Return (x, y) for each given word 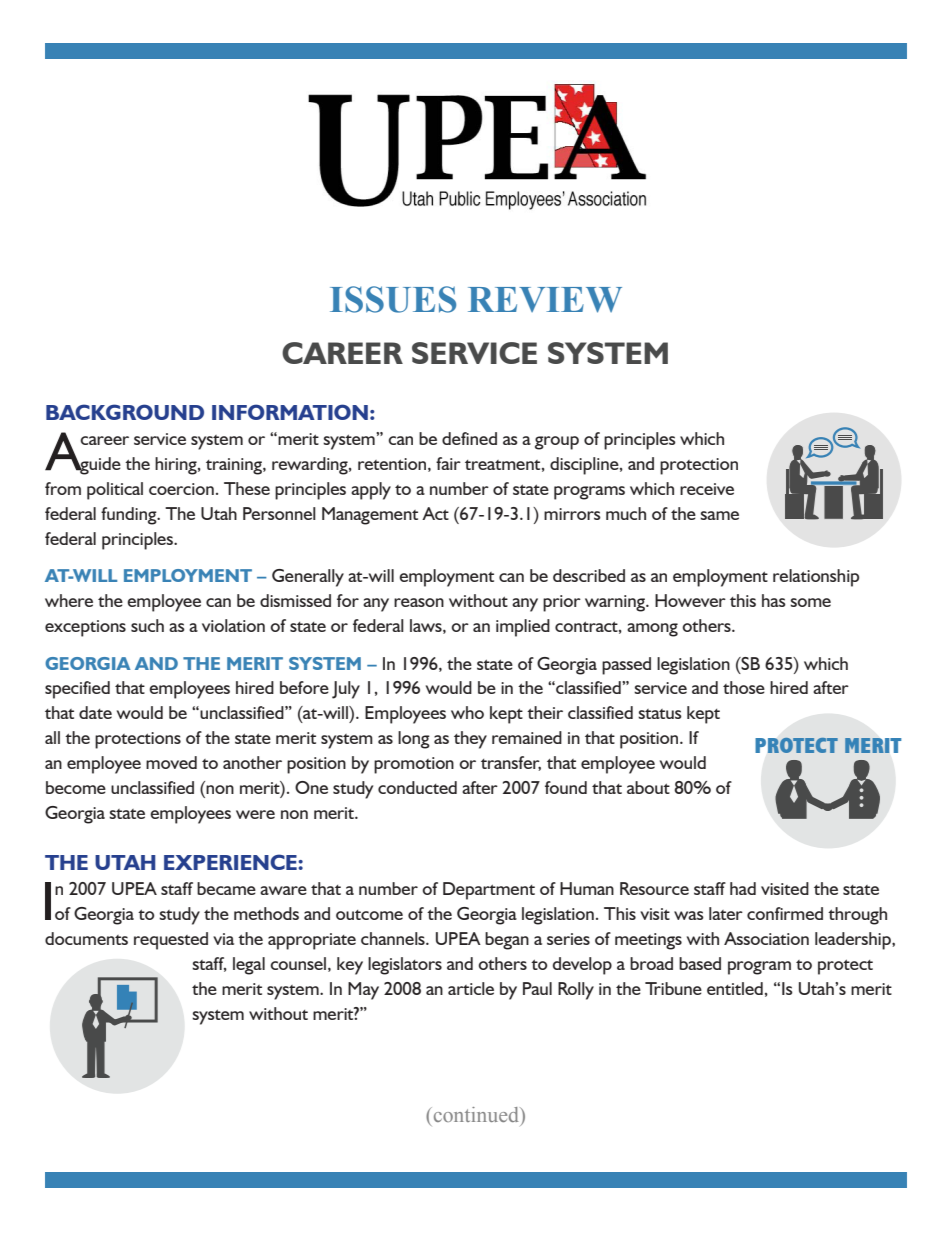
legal (249, 966)
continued (476, 1114)
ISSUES (393, 299)
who (467, 712)
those (744, 687)
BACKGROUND (125, 412)
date (95, 712)
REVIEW (545, 300)
